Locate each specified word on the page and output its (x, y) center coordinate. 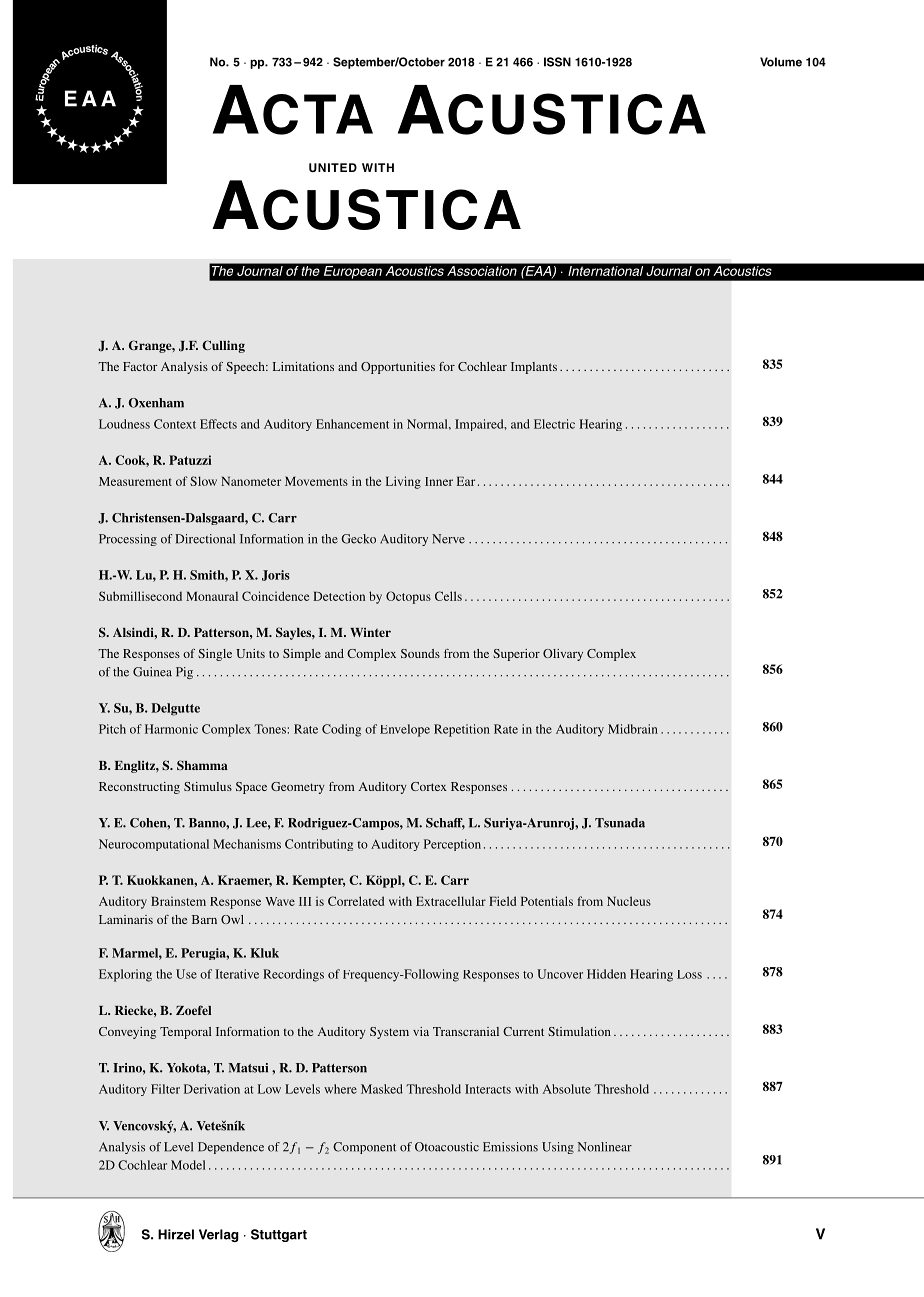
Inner (439, 481)
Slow (203, 481)
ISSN (557, 62)
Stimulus (208, 786)
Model (188, 1165)
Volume (781, 62)
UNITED (333, 167)
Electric (554, 424)
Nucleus (629, 901)
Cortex (429, 786)
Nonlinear (605, 1147)
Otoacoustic (447, 1147)
